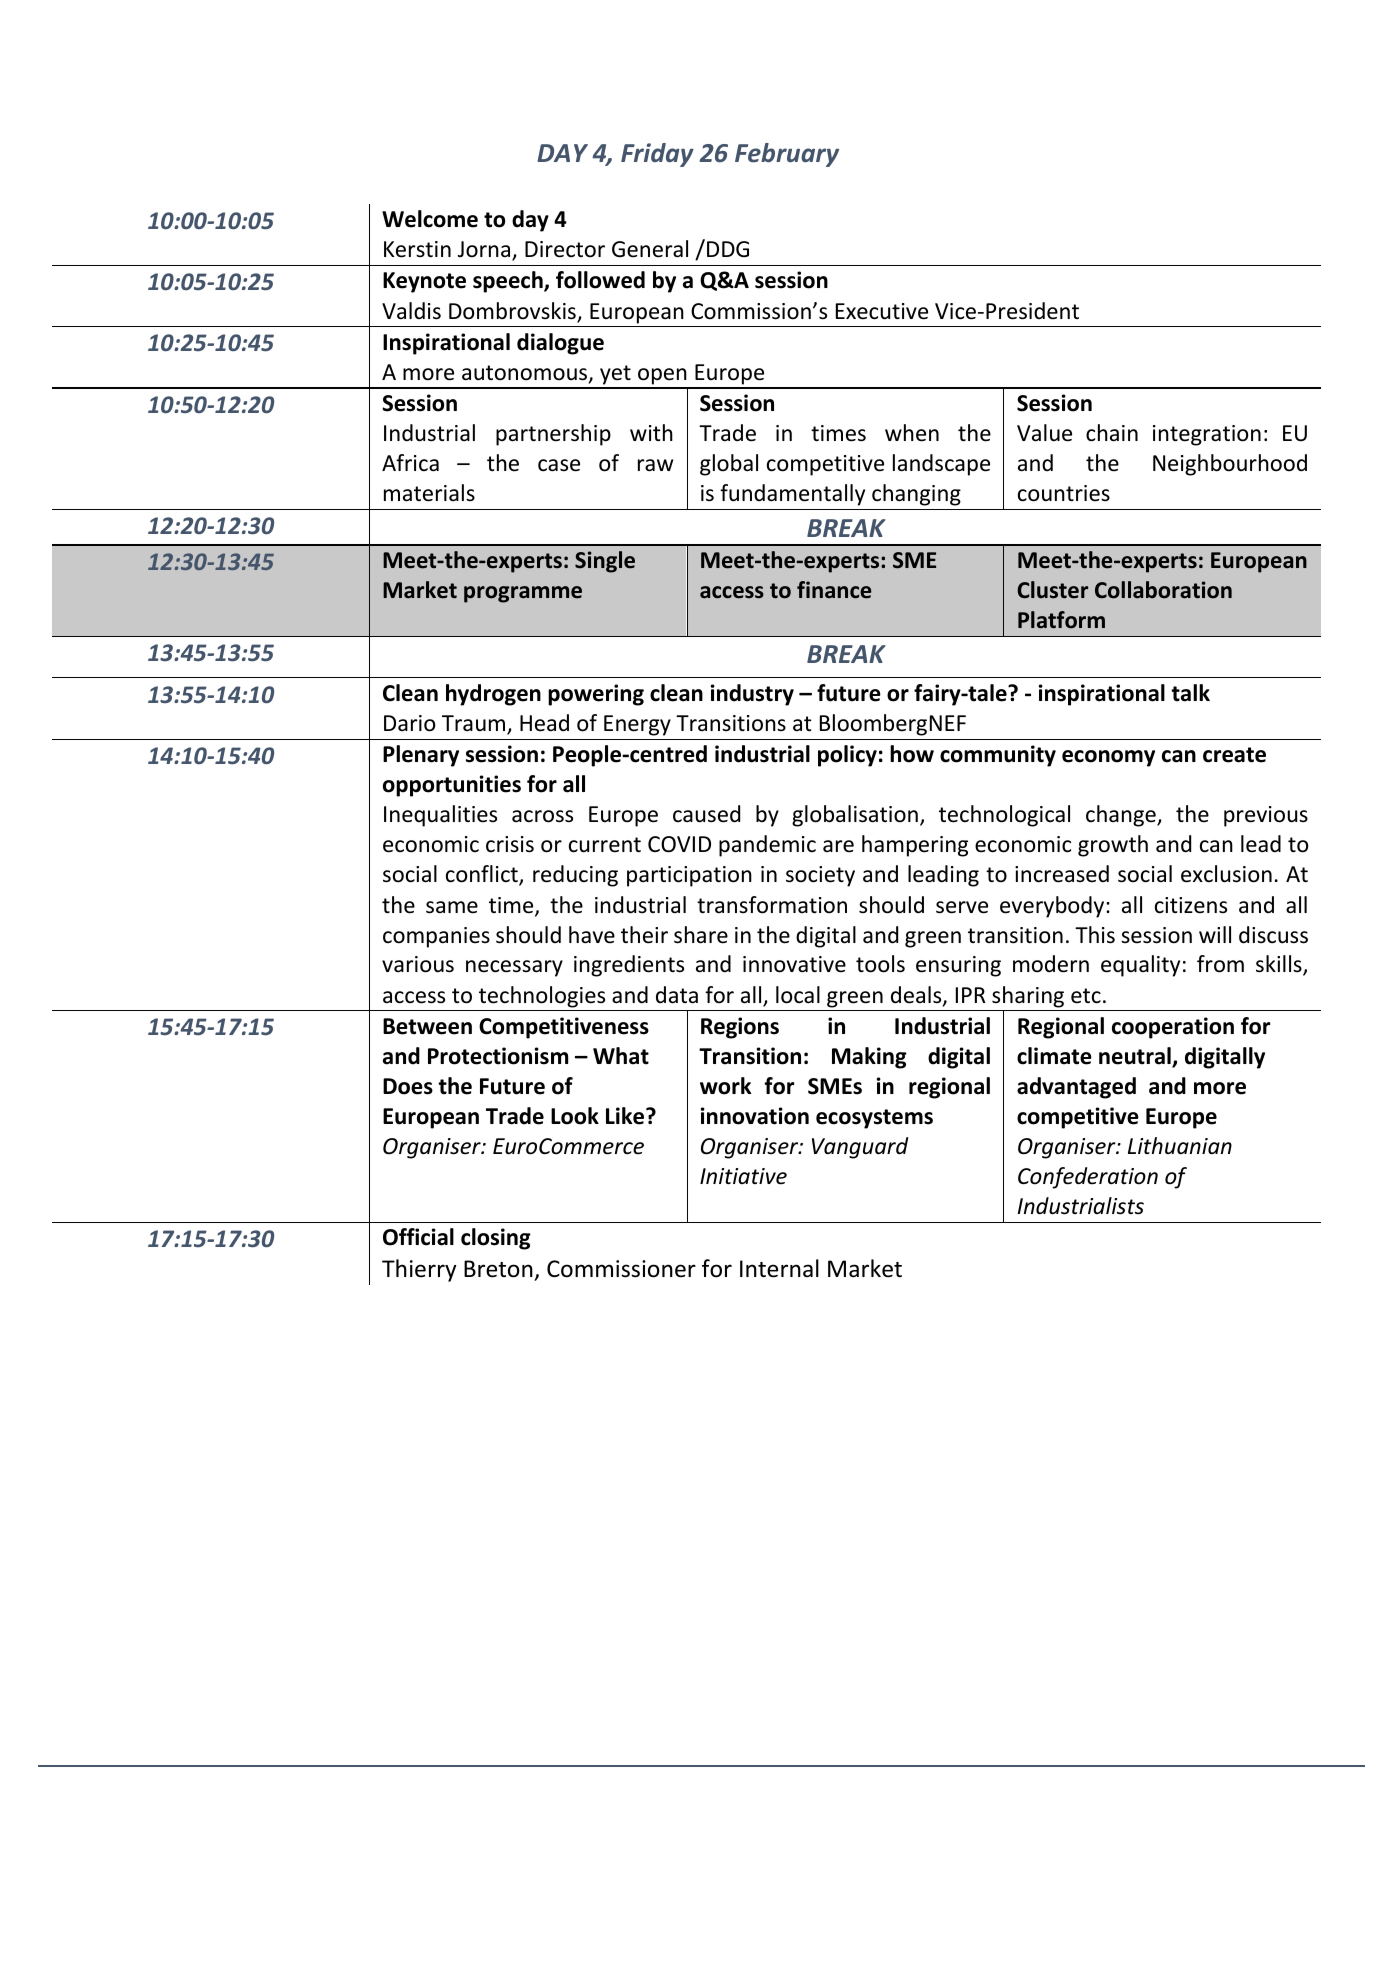  What do you see at coordinates (1088, 1178) in the page?
I see `Confederation` at bounding box center [1088, 1178].
